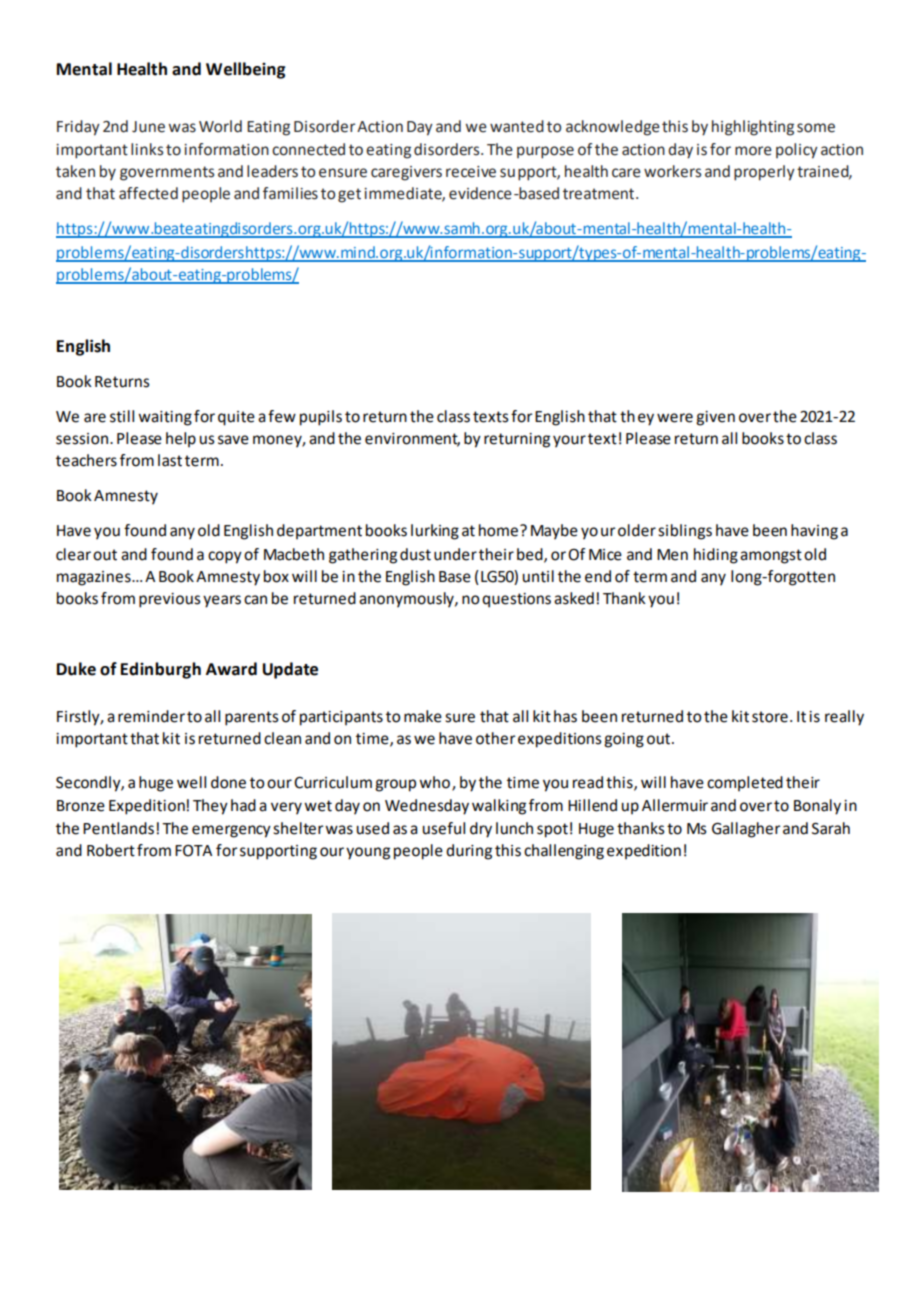 The height and width of the screenshot is (1308, 924). What do you see at coordinates (753, 151) in the screenshot?
I see `more` at bounding box center [753, 151].
